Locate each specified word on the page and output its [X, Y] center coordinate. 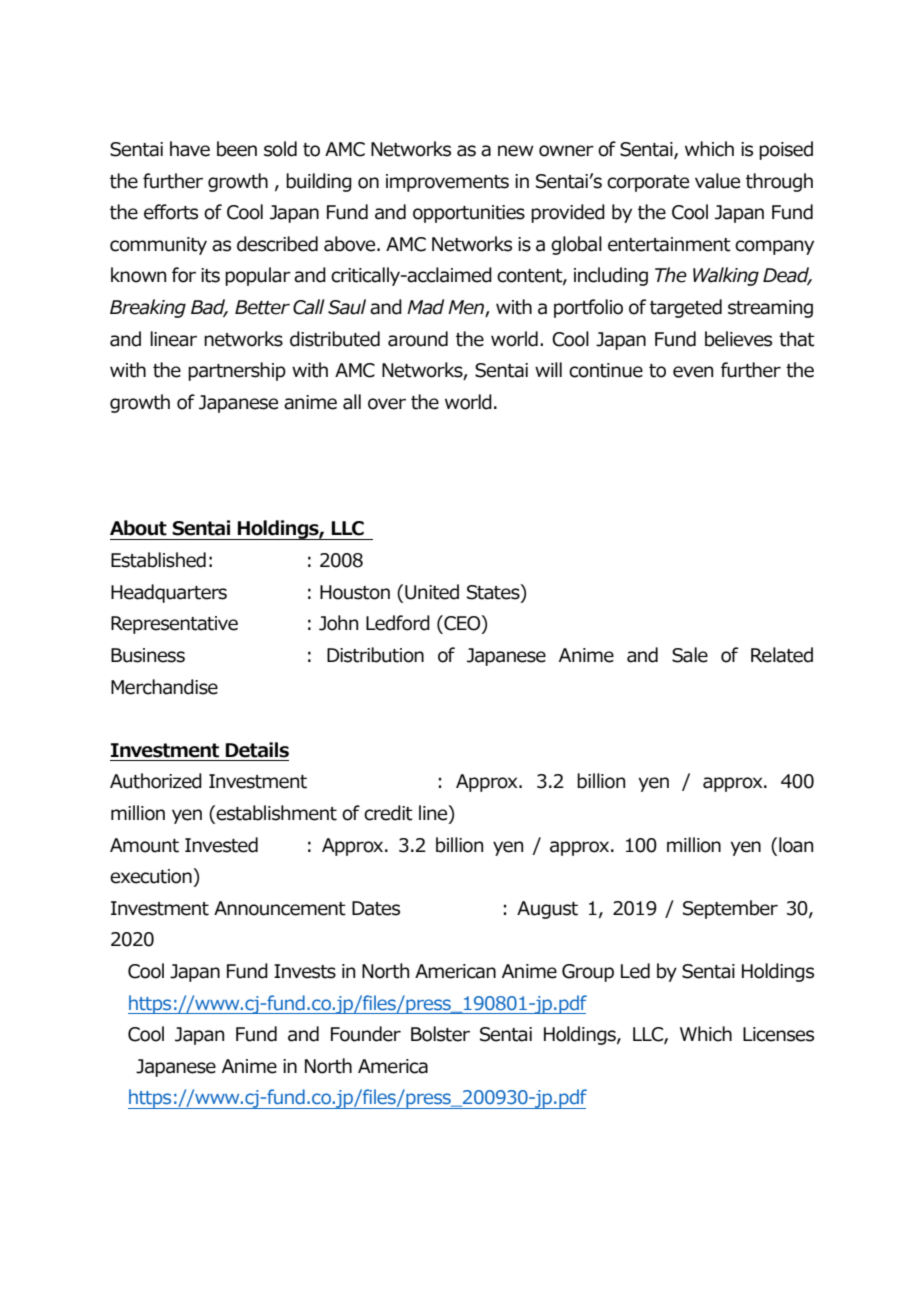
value [717, 181]
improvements [447, 183]
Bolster [440, 1034]
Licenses [778, 1034]
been [237, 149]
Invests [305, 971]
